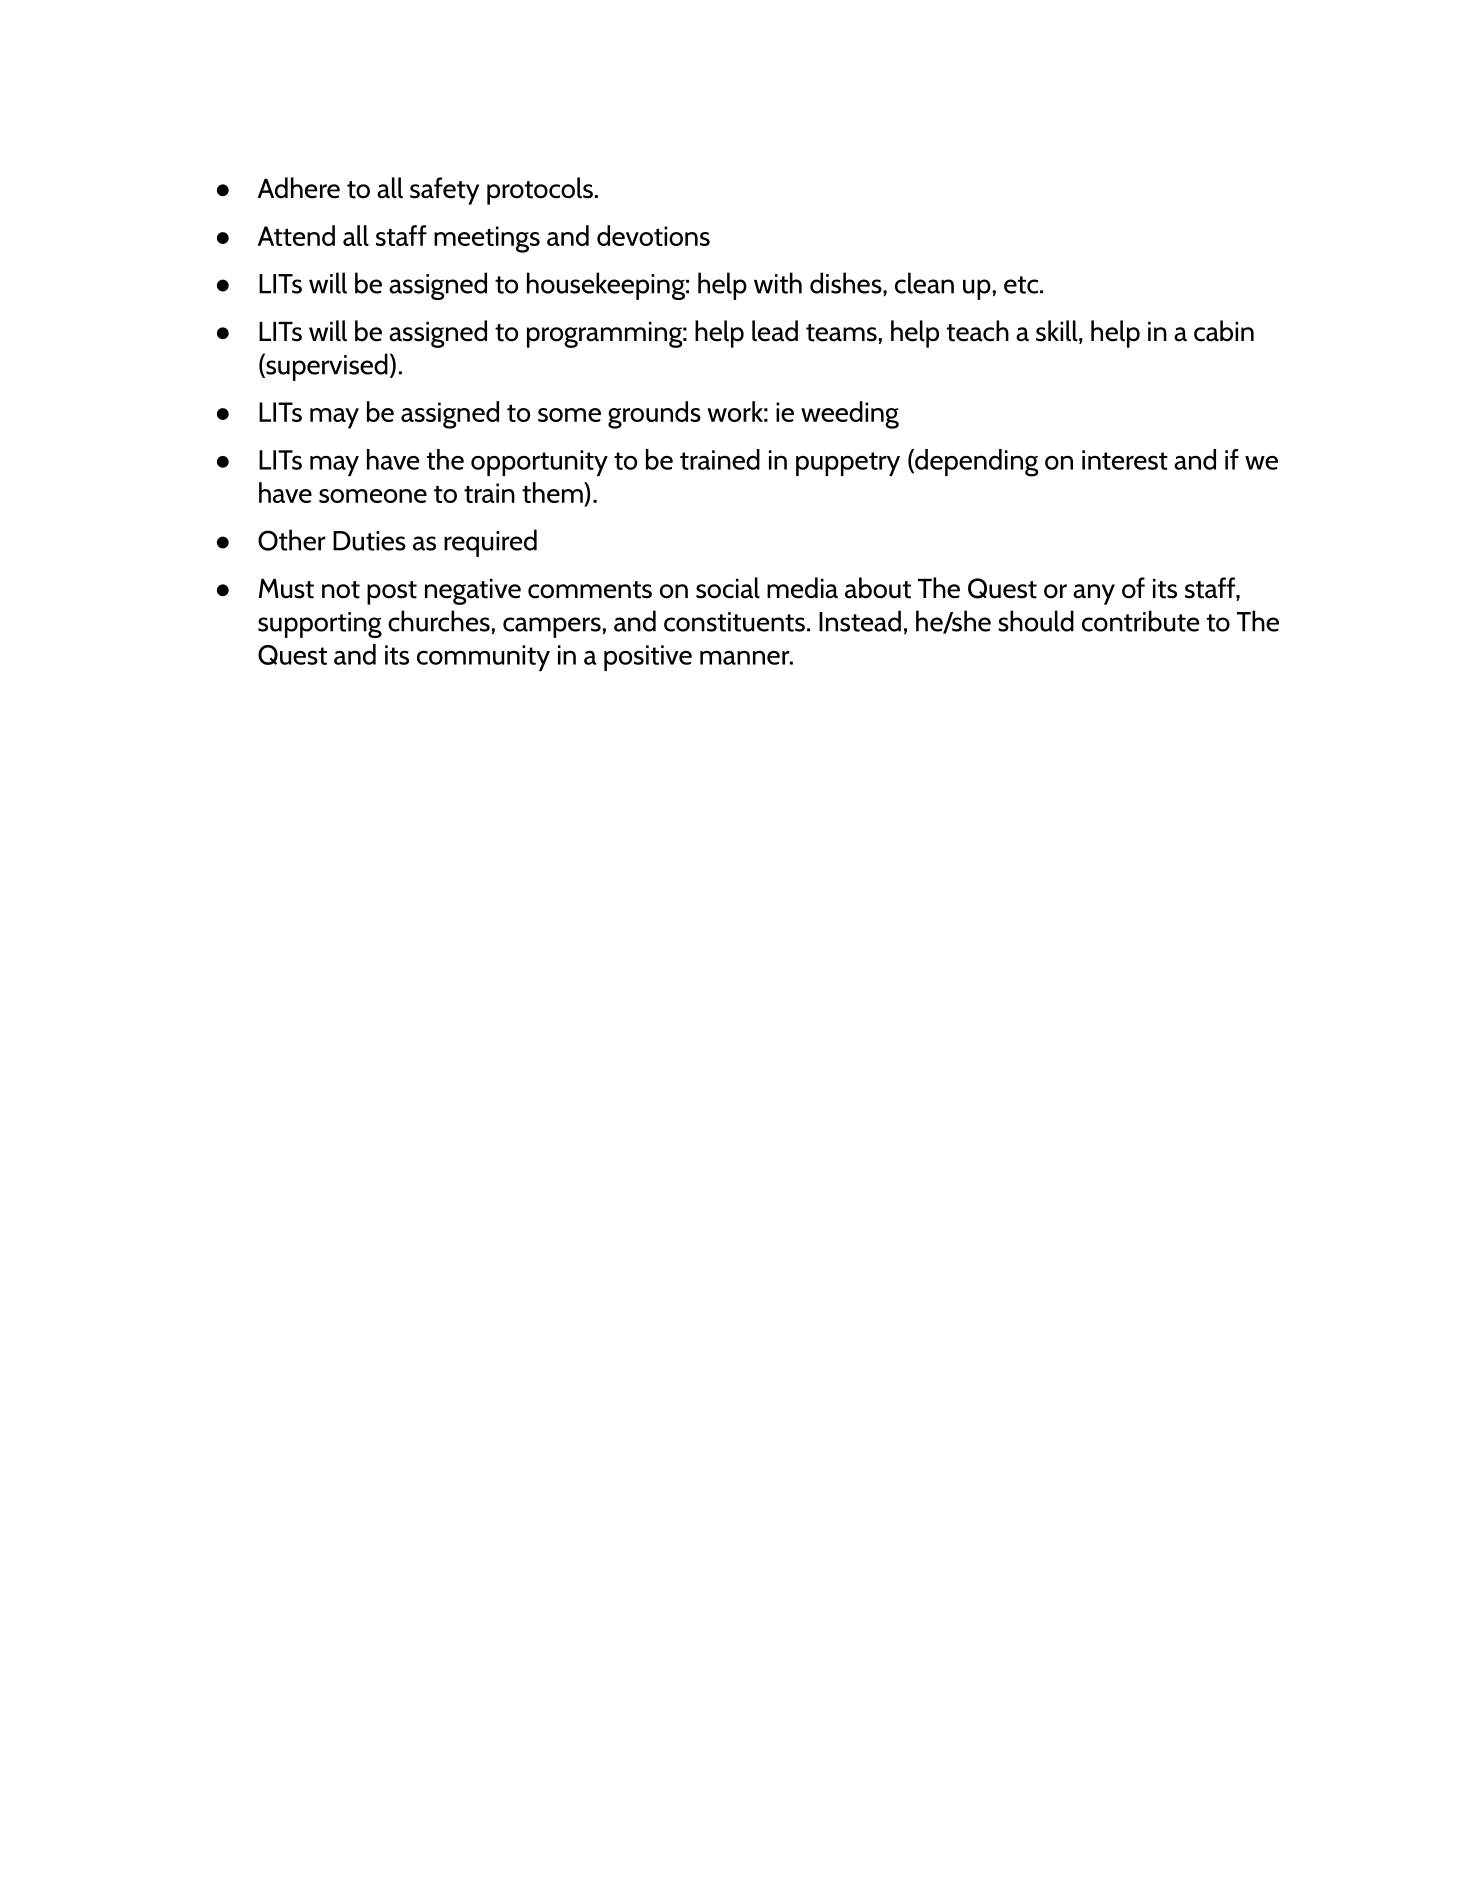 The height and width of the document is (1888, 1459). I want to click on safety, so click(444, 191).
